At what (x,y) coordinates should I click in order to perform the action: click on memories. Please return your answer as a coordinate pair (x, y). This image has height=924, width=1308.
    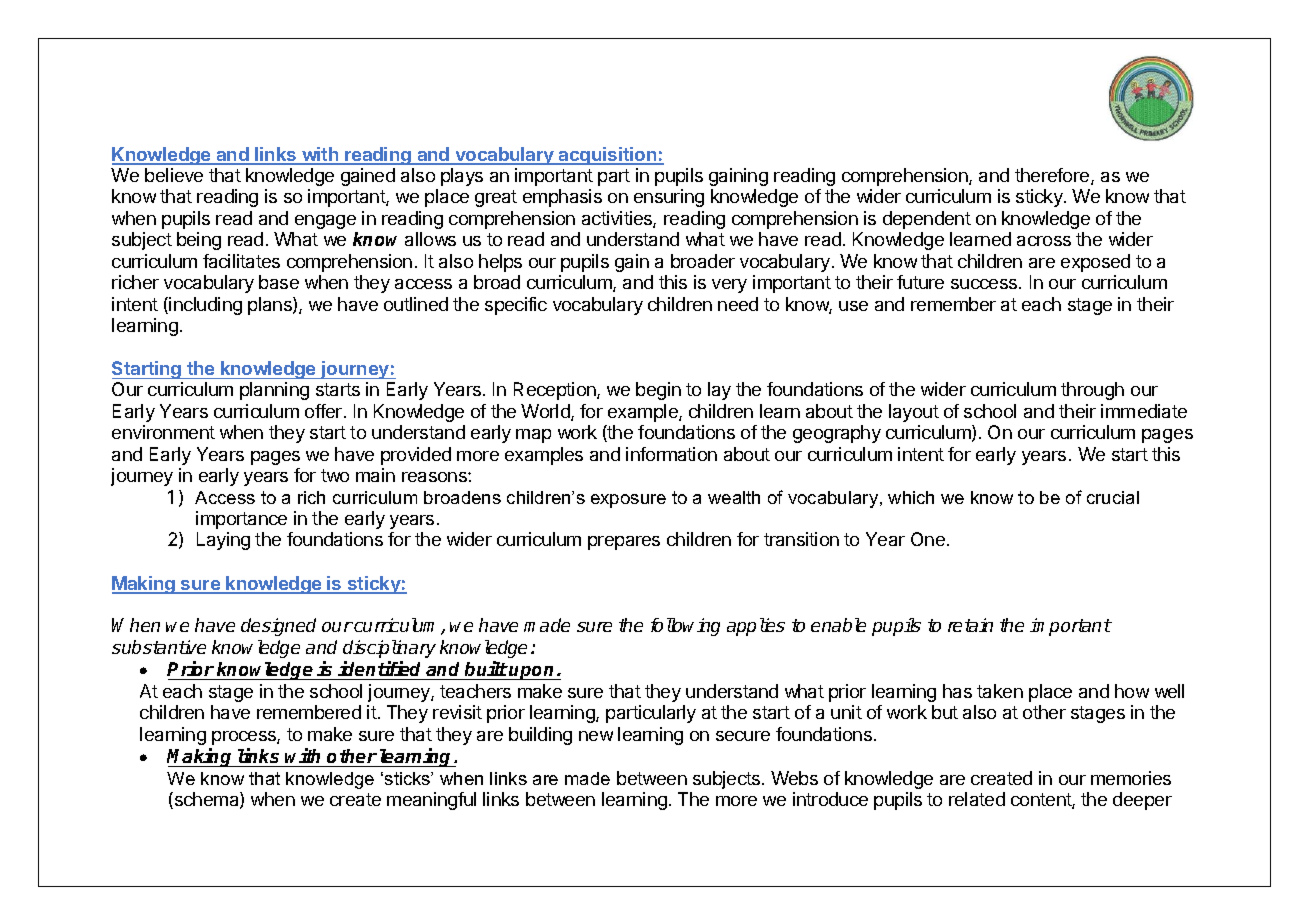
    Looking at the image, I should click on (1131, 778).
